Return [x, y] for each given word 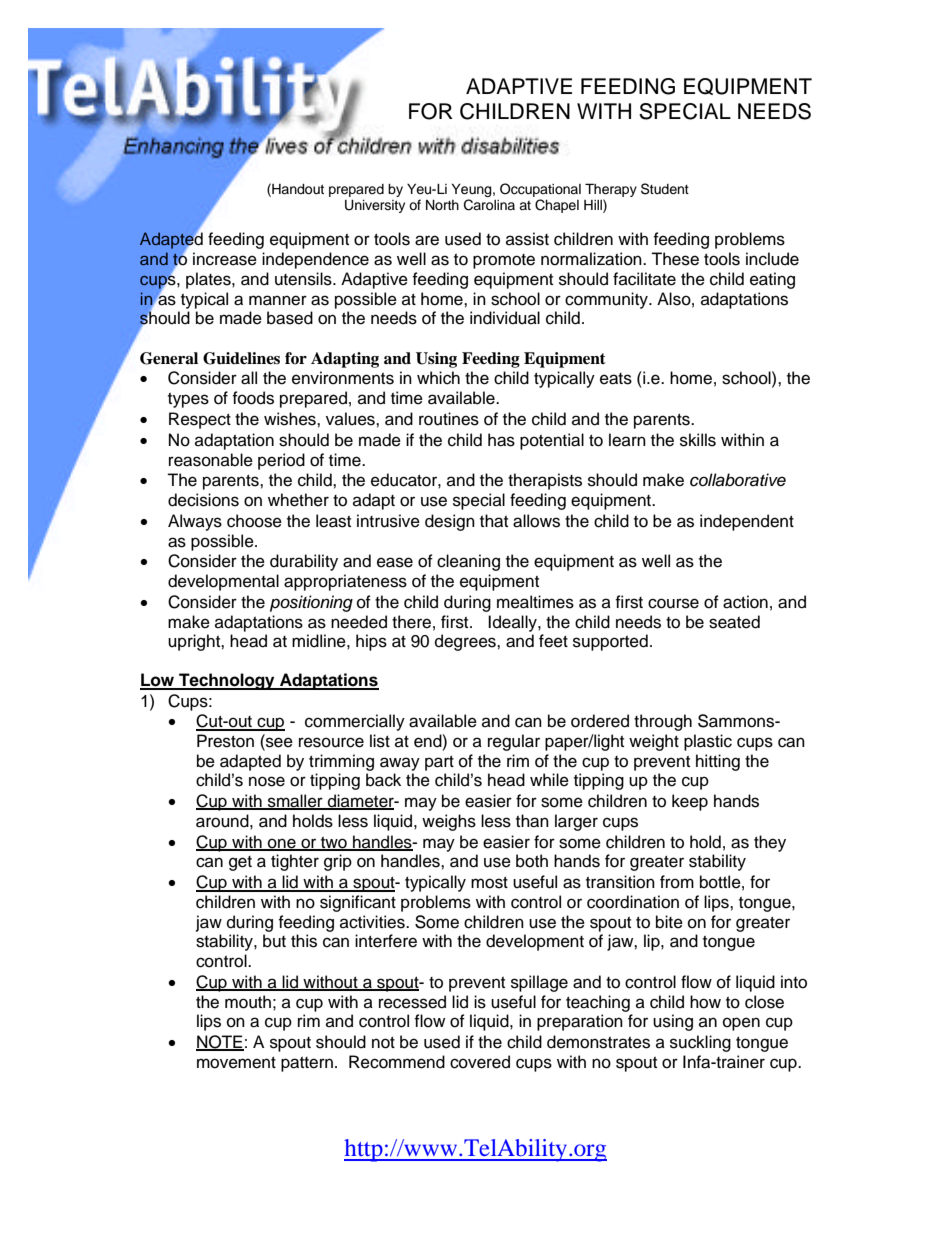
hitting [718, 762]
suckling [700, 1043]
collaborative [738, 480]
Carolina [489, 205]
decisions [203, 500]
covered [480, 1062]
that [494, 521]
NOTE [220, 1043]
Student [665, 189]
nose [267, 781]
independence [315, 260]
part [439, 763]
